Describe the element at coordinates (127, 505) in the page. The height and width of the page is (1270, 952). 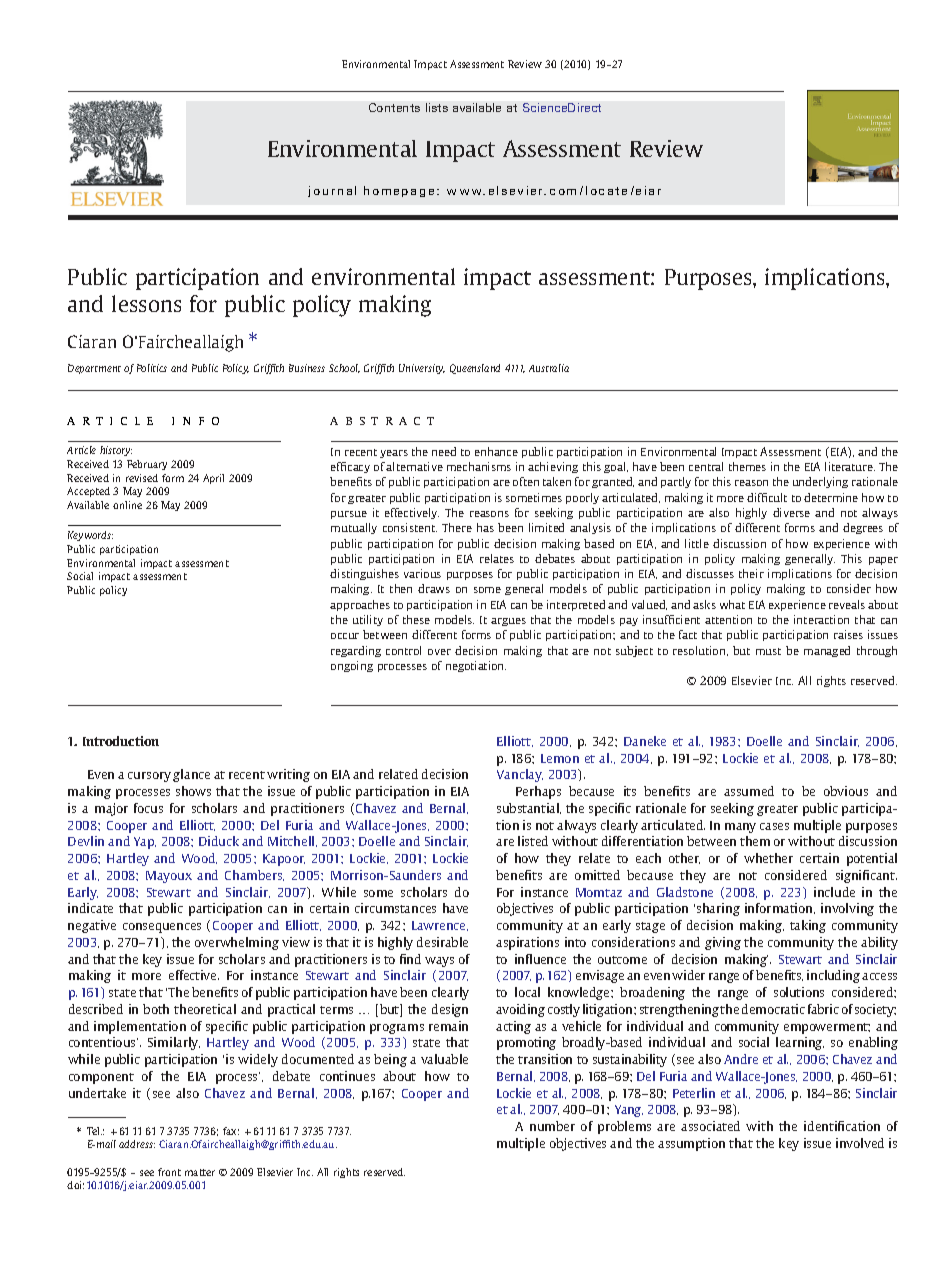
I see `online` at that location.
